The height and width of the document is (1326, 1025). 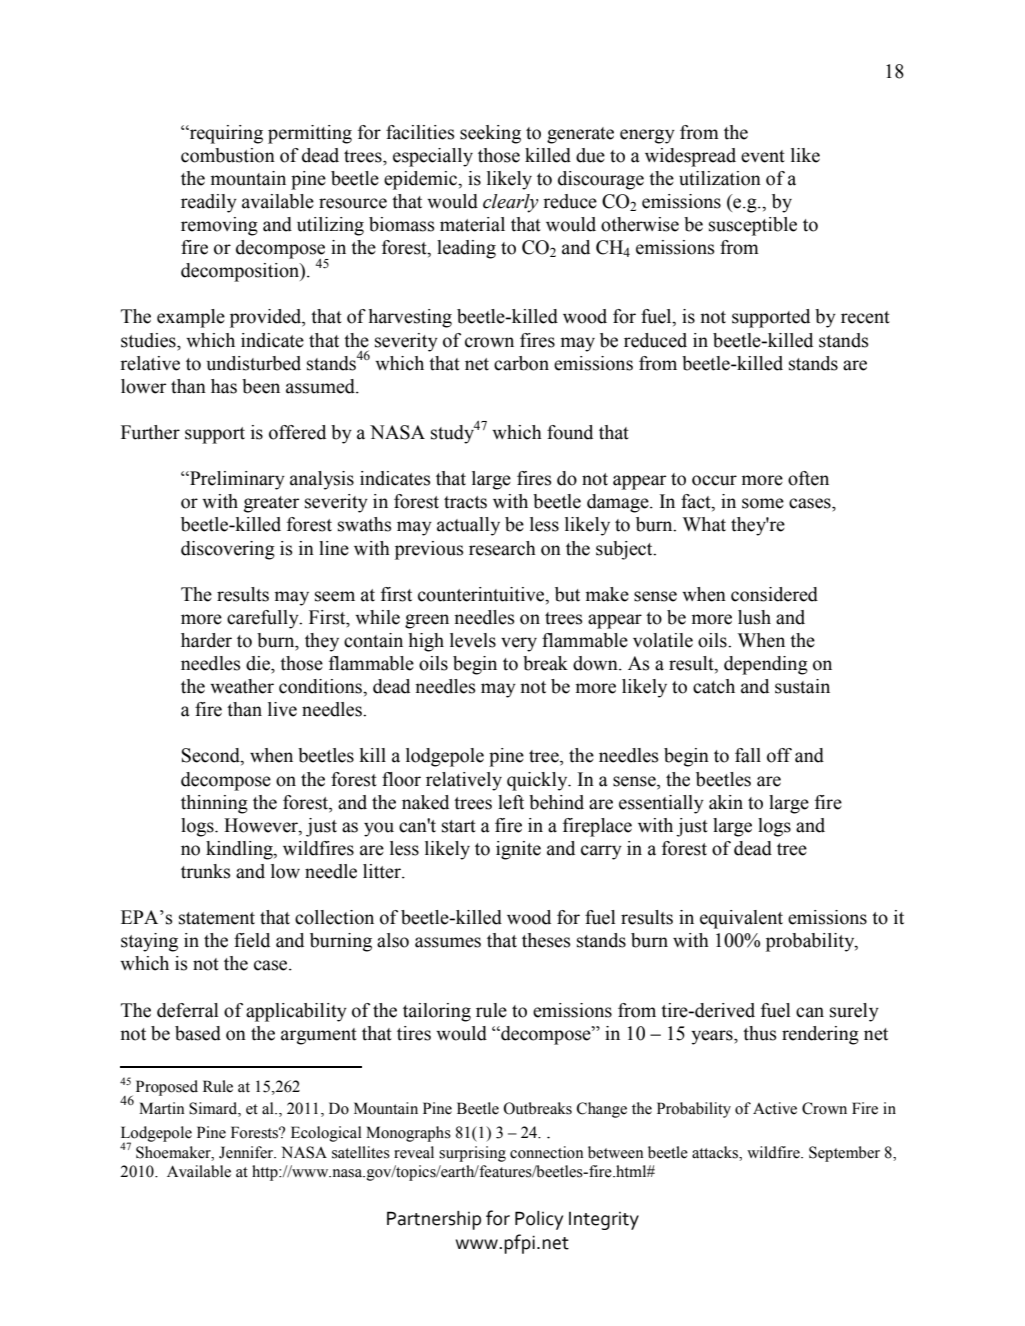 What do you see at coordinates (865, 317) in the document?
I see `recent` at bounding box center [865, 317].
